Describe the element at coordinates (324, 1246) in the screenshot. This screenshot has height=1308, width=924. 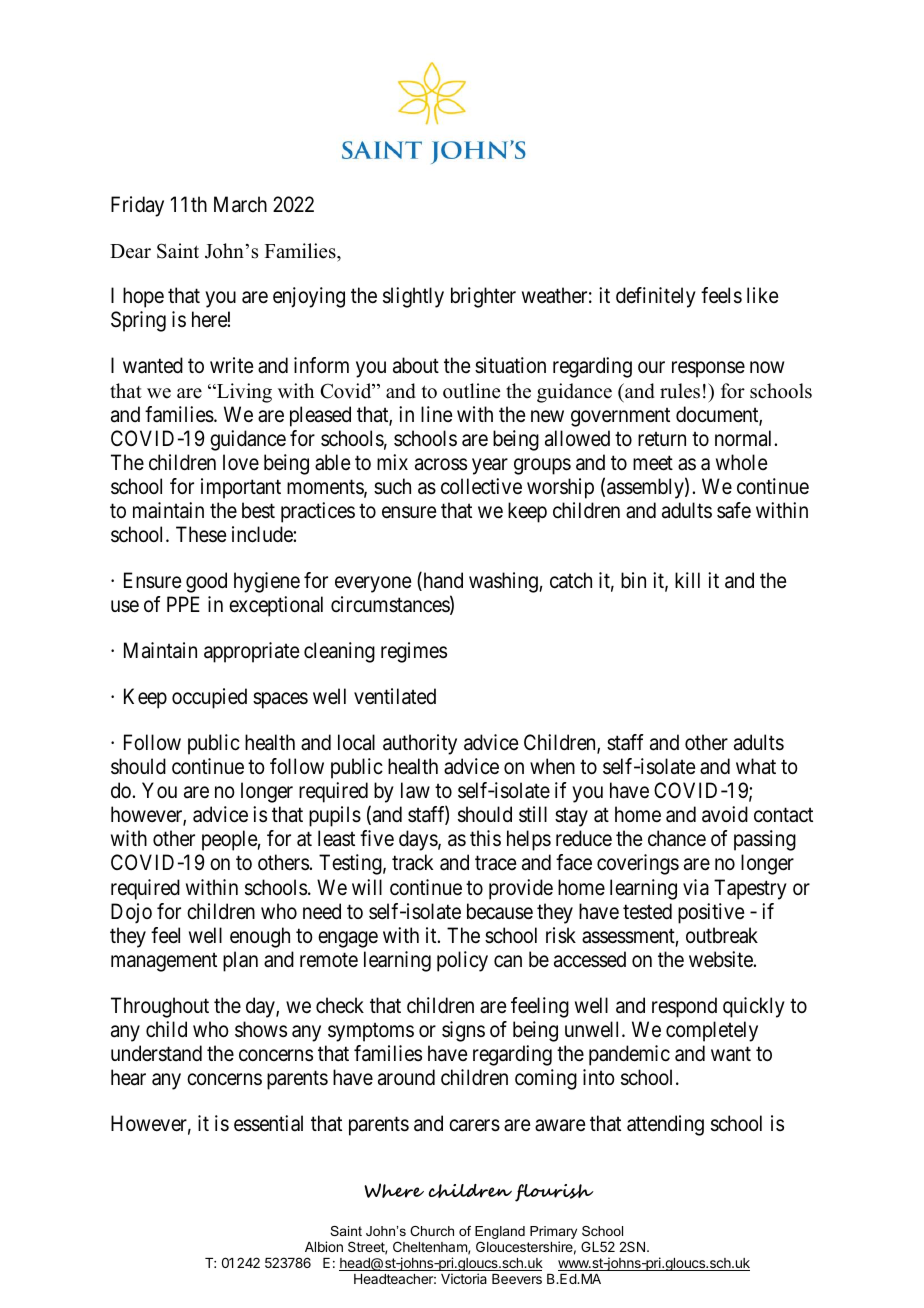
I see `Albion` at that location.
